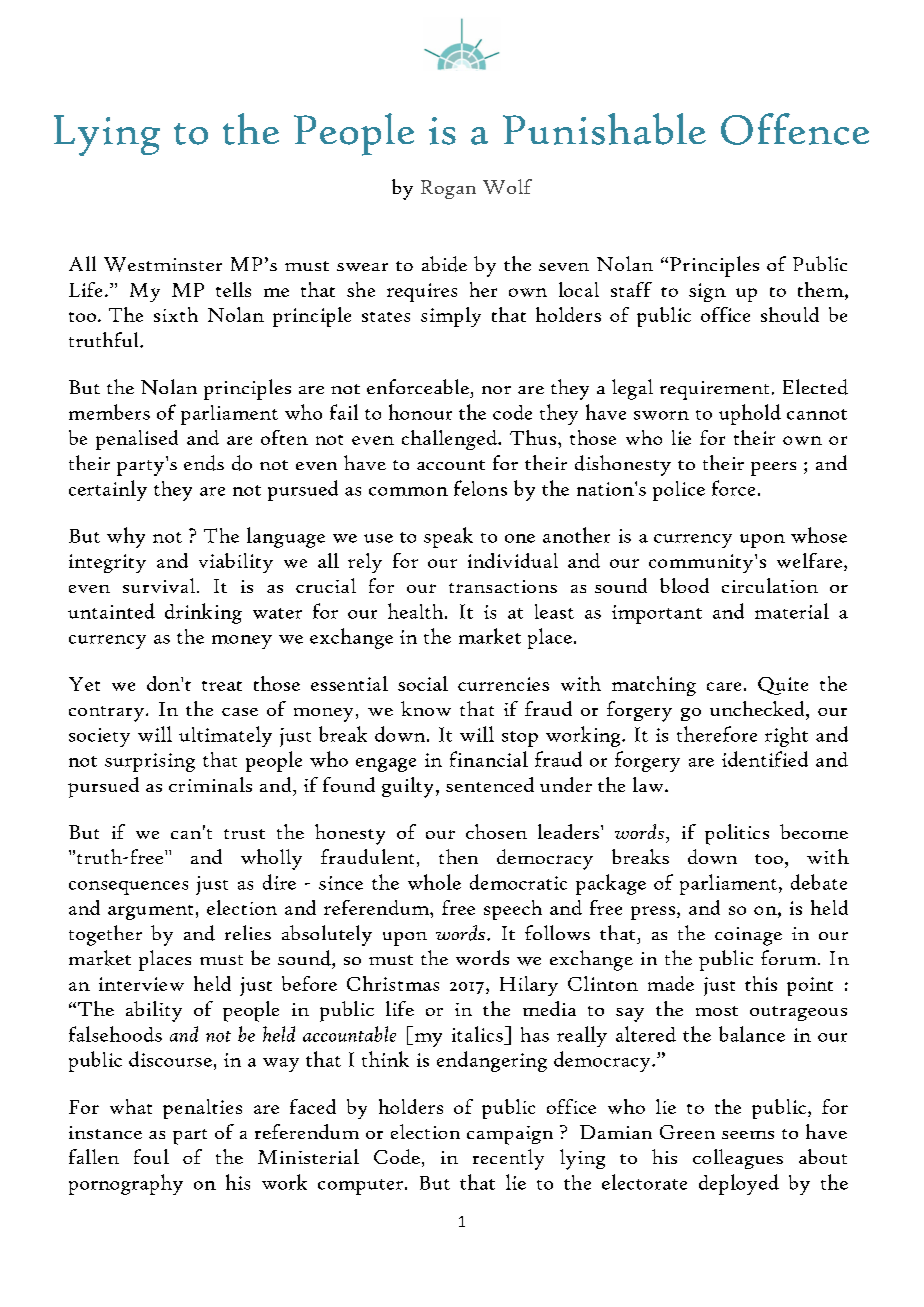 The height and width of the image is (1307, 924). What do you see at coordinates (176, 314) in the image?
I see `sixth` at bounding box center [176, 314].
